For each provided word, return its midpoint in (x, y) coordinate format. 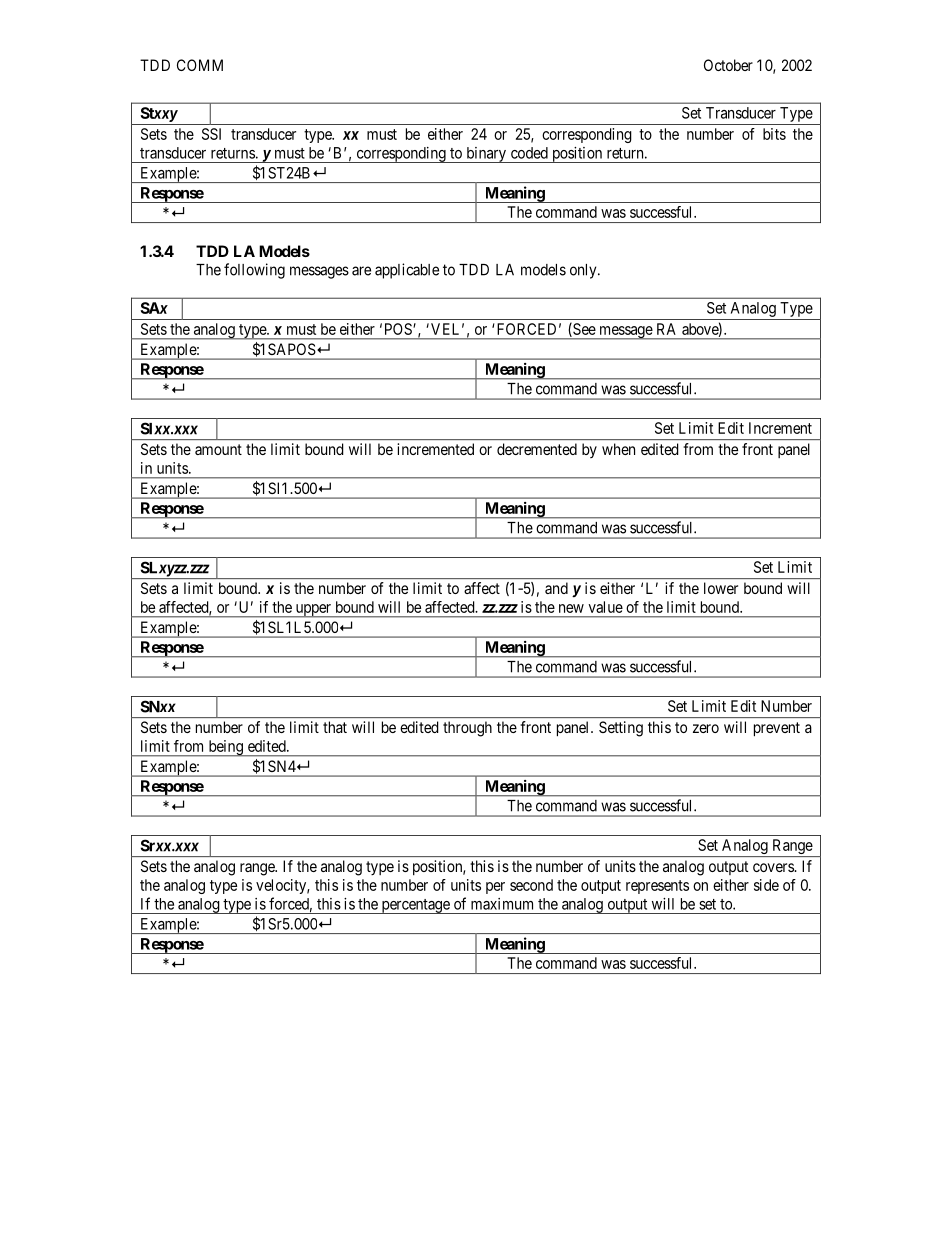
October (728, 65)
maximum (502, 904)
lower (721, 588)
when (618, 449)
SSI (211, 134)
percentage (415, 906)
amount (218, 449)
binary (486, 155)
